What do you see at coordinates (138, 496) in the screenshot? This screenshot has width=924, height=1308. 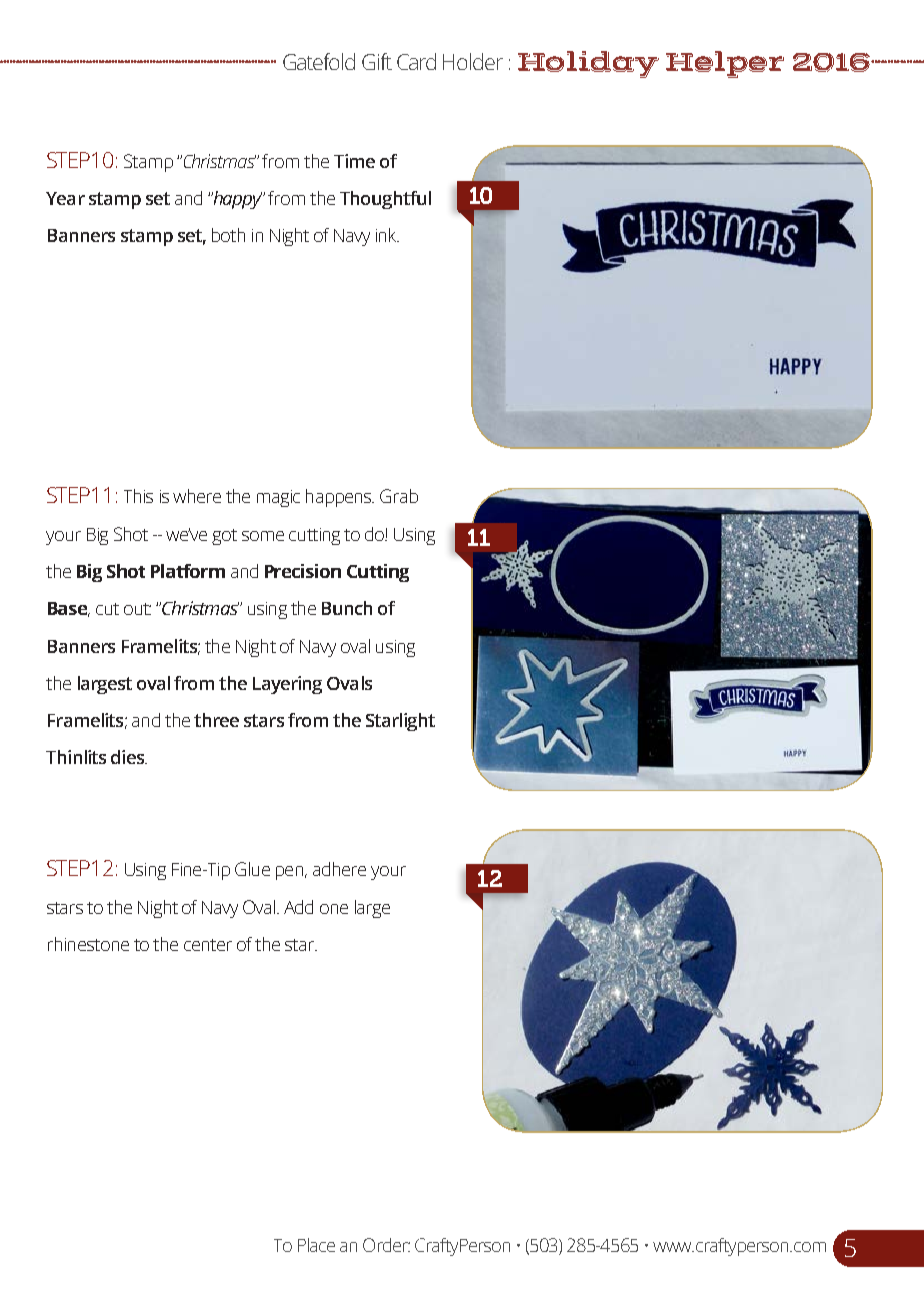 I see `This` at bounding box center [138, 496].
